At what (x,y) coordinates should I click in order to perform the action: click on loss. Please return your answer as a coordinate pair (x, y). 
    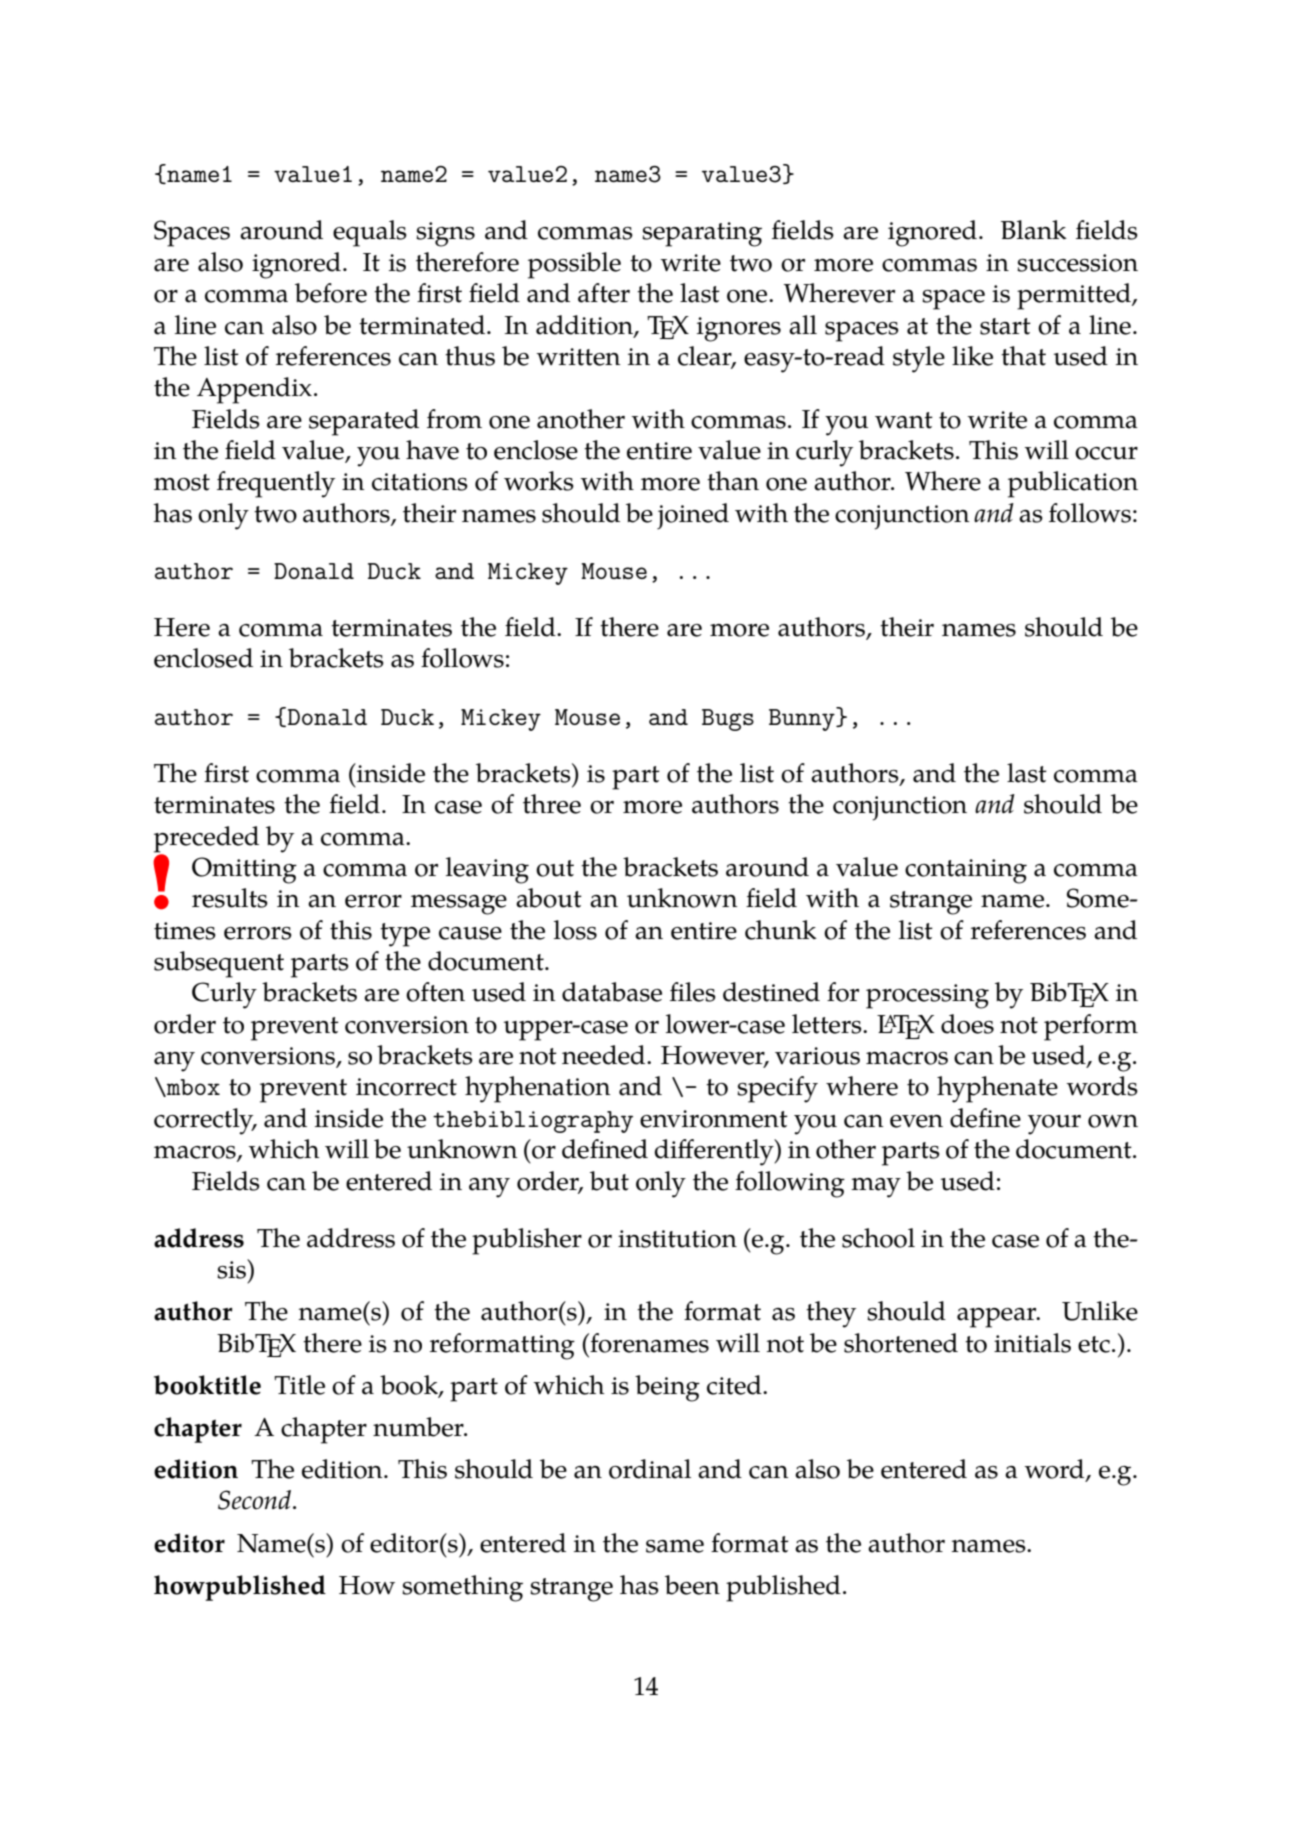
    Looking at the image, I should click on (575, 930).
